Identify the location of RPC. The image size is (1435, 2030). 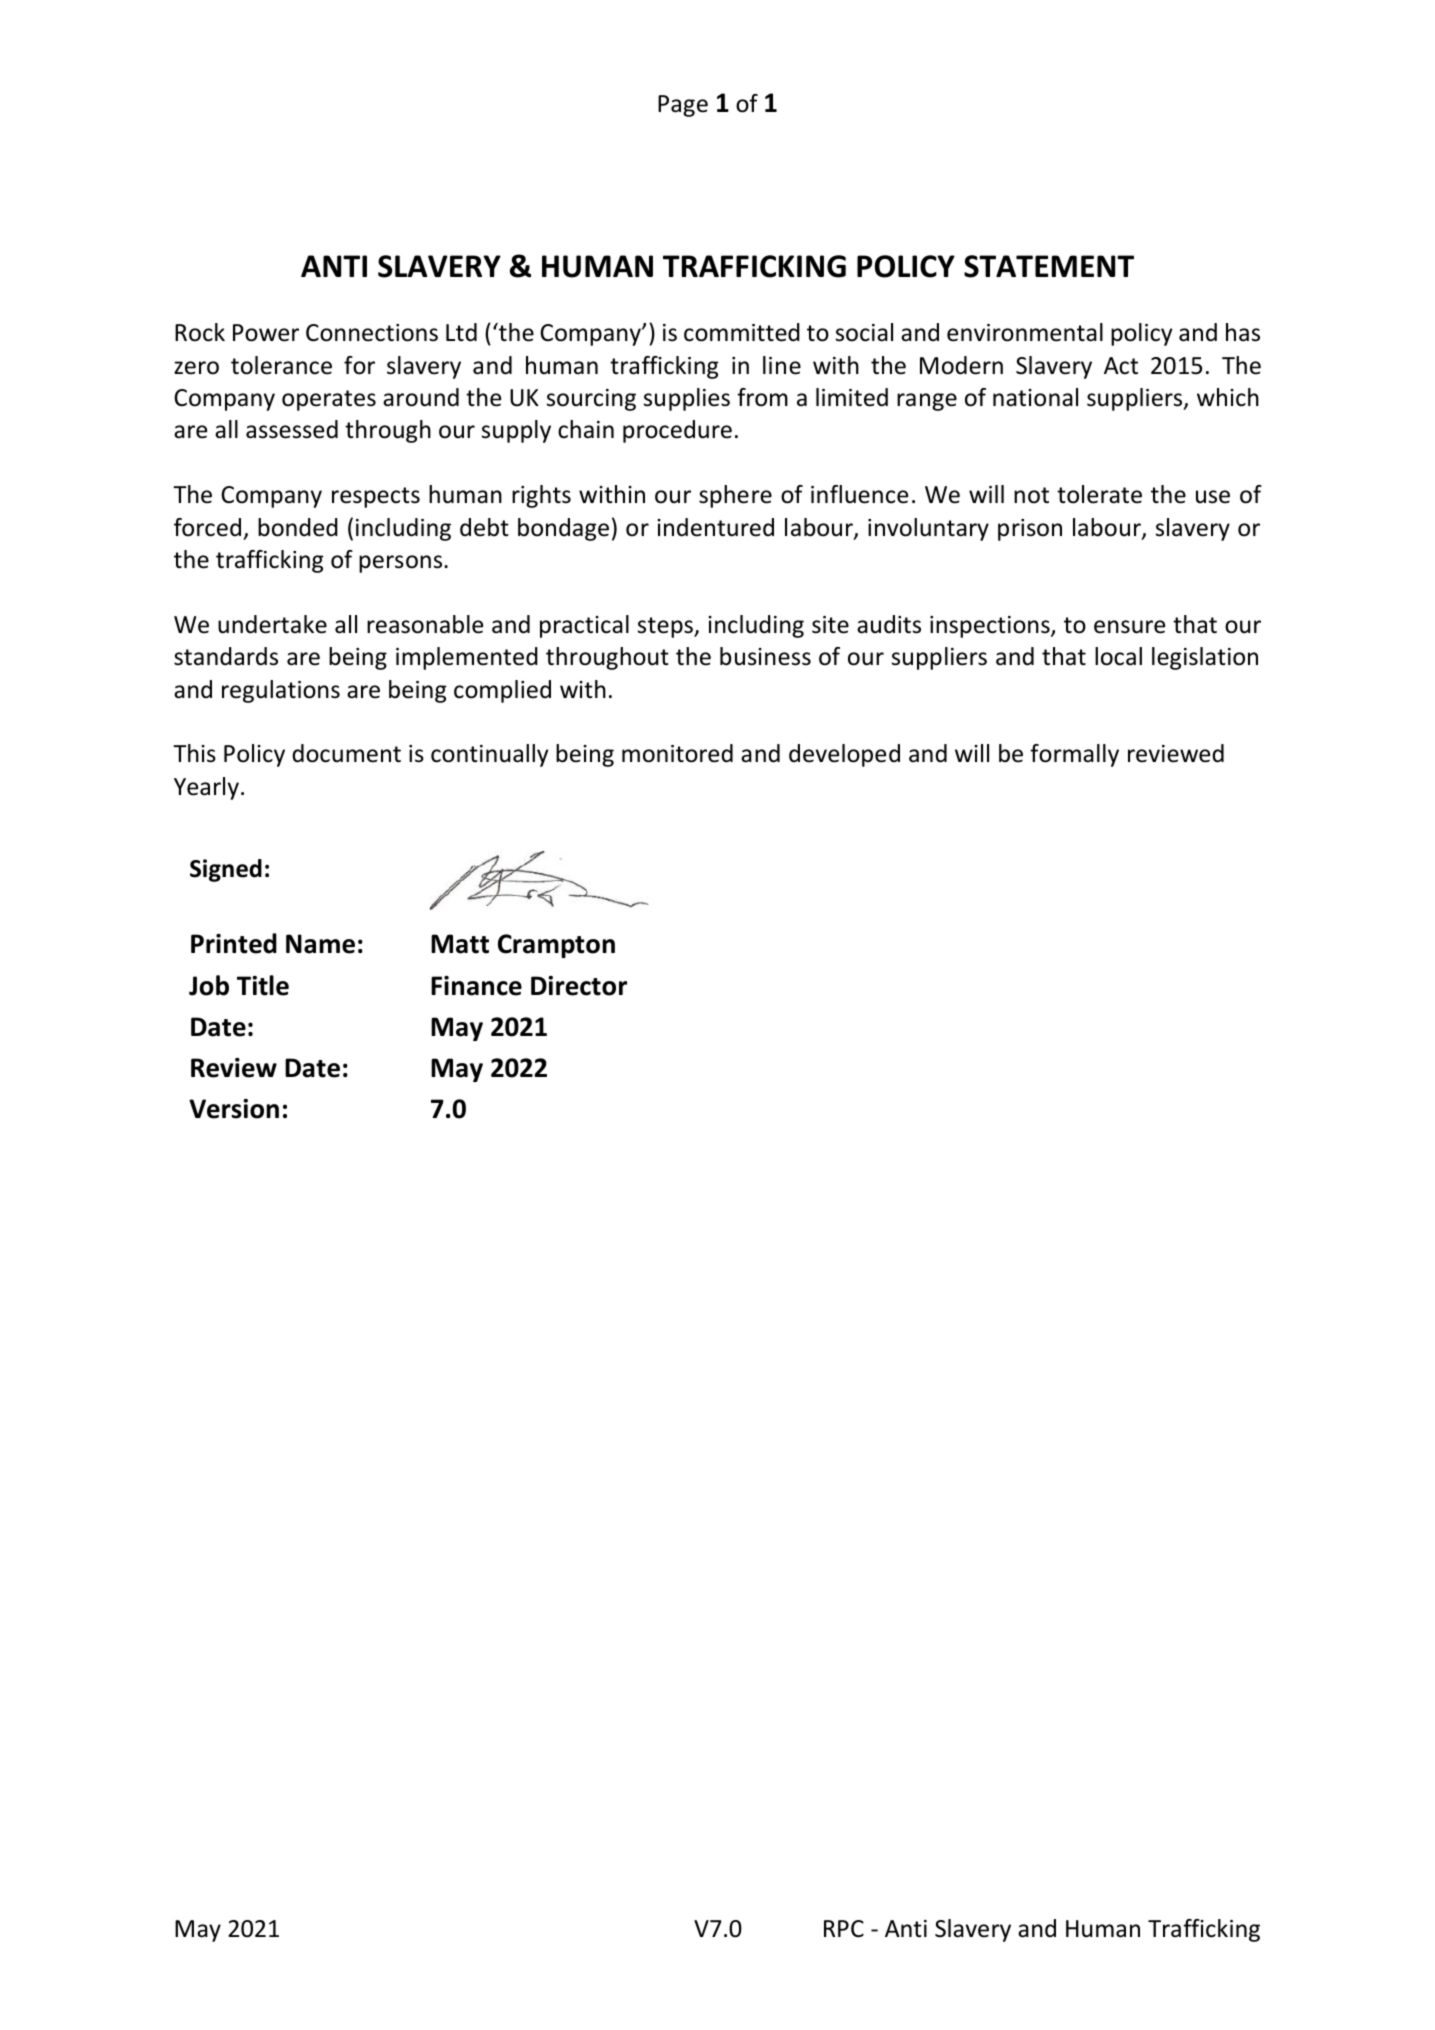
(844, 1929).
